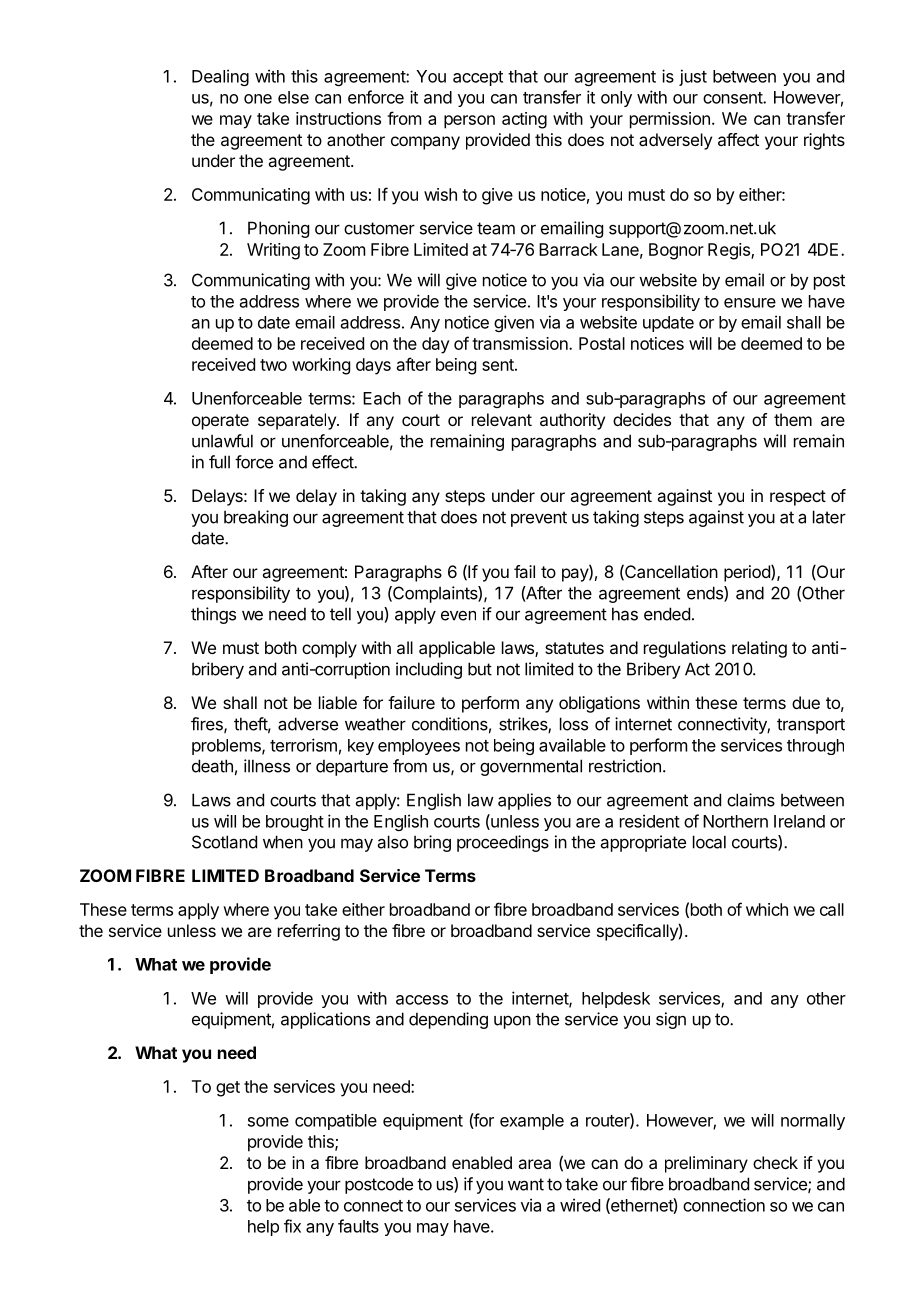 The image size is (924, 1308). I want to click on affect, so click(738, 139).
